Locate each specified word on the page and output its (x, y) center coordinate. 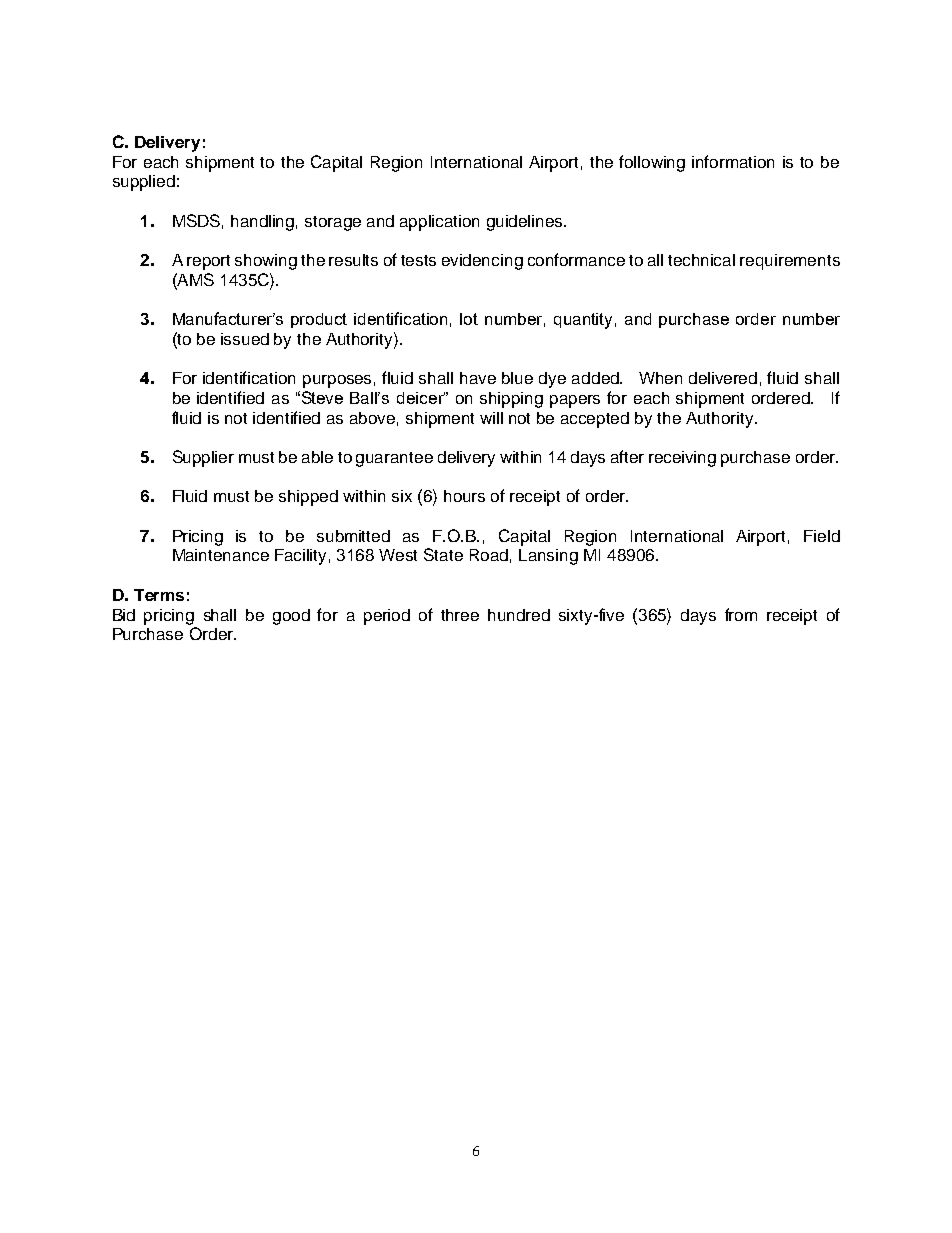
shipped (308, 498)
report (208, 262)
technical (701, 260)
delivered (723, 378)
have (478, 378)
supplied (144, 183)
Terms (159, 595)
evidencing (482, 262)
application (439, 223)
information (733, 161)
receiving (682, 459)
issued (245, 339)
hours (464, 496)
